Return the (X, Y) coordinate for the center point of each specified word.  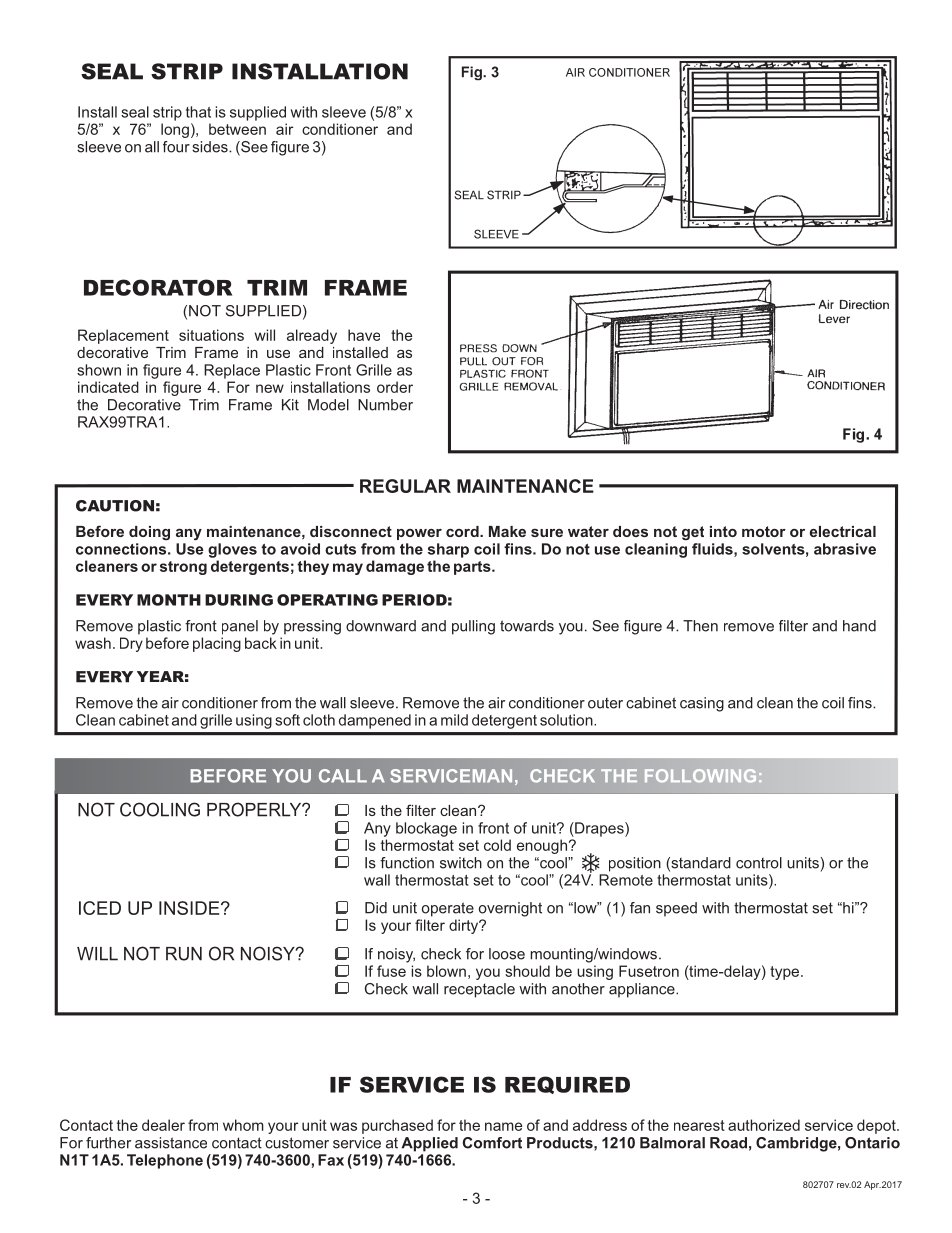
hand (859, 626)
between (237, 129)
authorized (764, 1125)
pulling (473, 627)
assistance (171, 1143)
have (364, 335)
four (176, 147)
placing (217, 644)
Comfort (492, 1143)
